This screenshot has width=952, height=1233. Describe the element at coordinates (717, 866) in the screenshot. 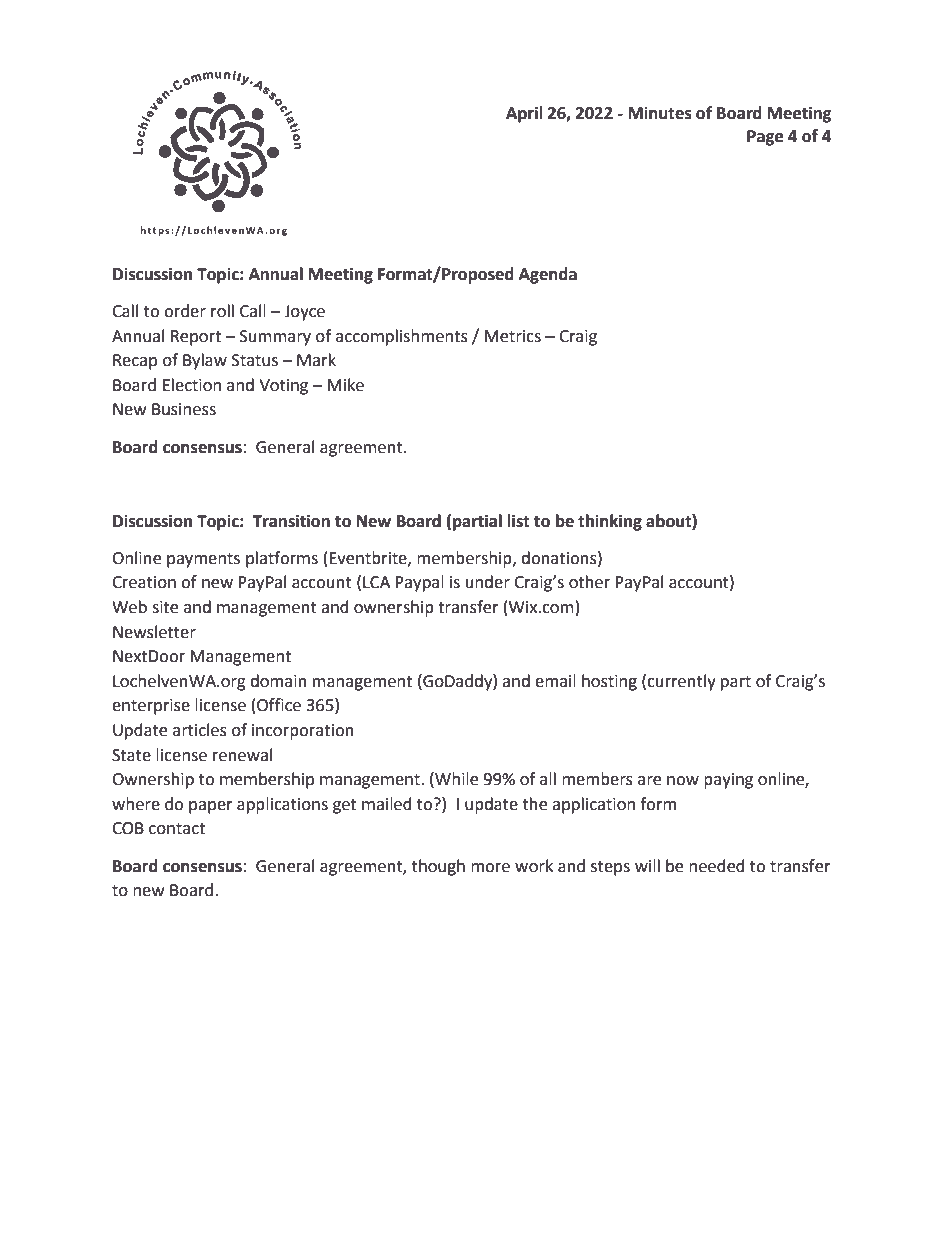

I see `needed` at that location.
